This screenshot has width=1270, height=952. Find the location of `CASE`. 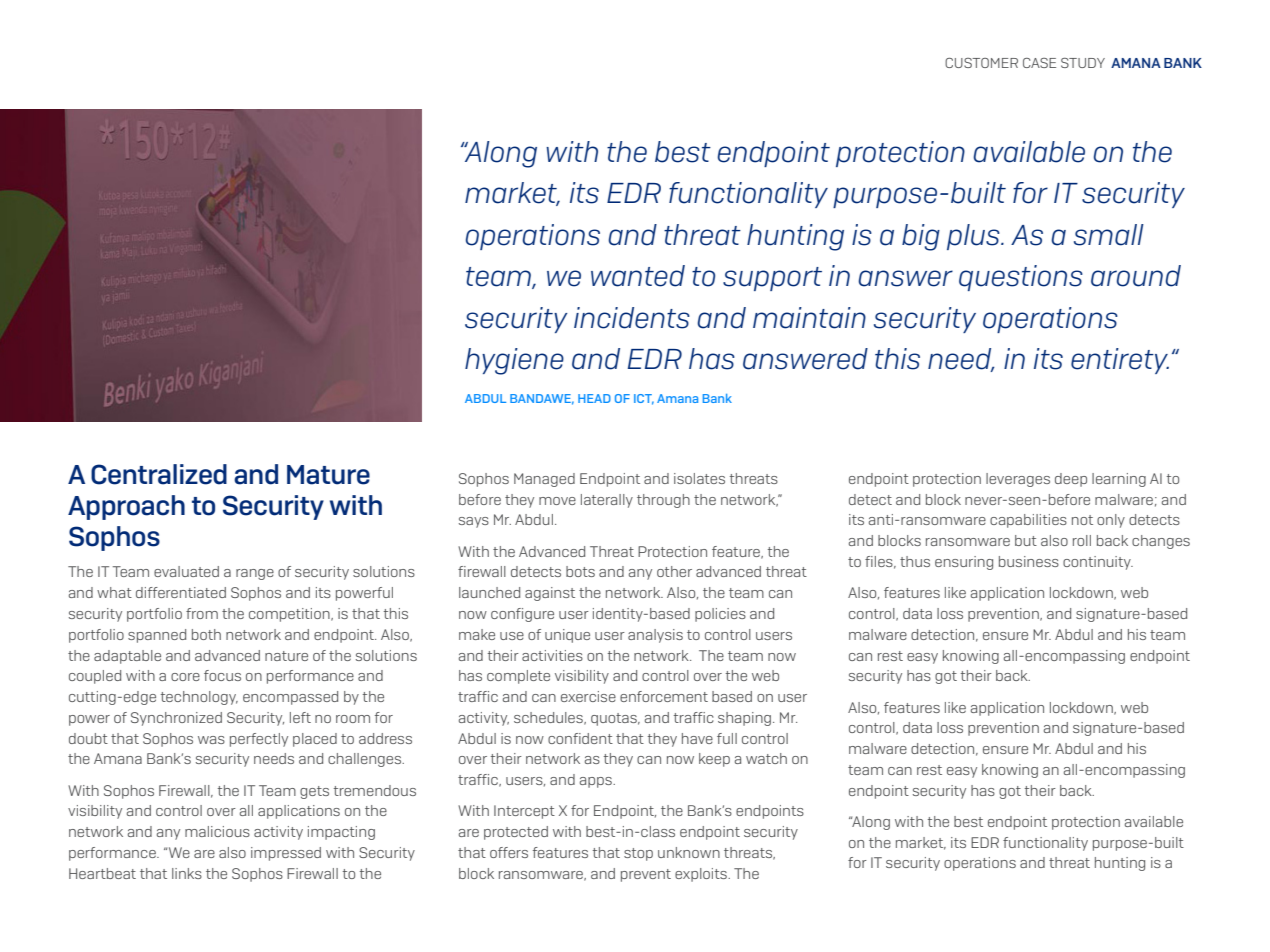

CASE is located at coordinates (1039, 63).
